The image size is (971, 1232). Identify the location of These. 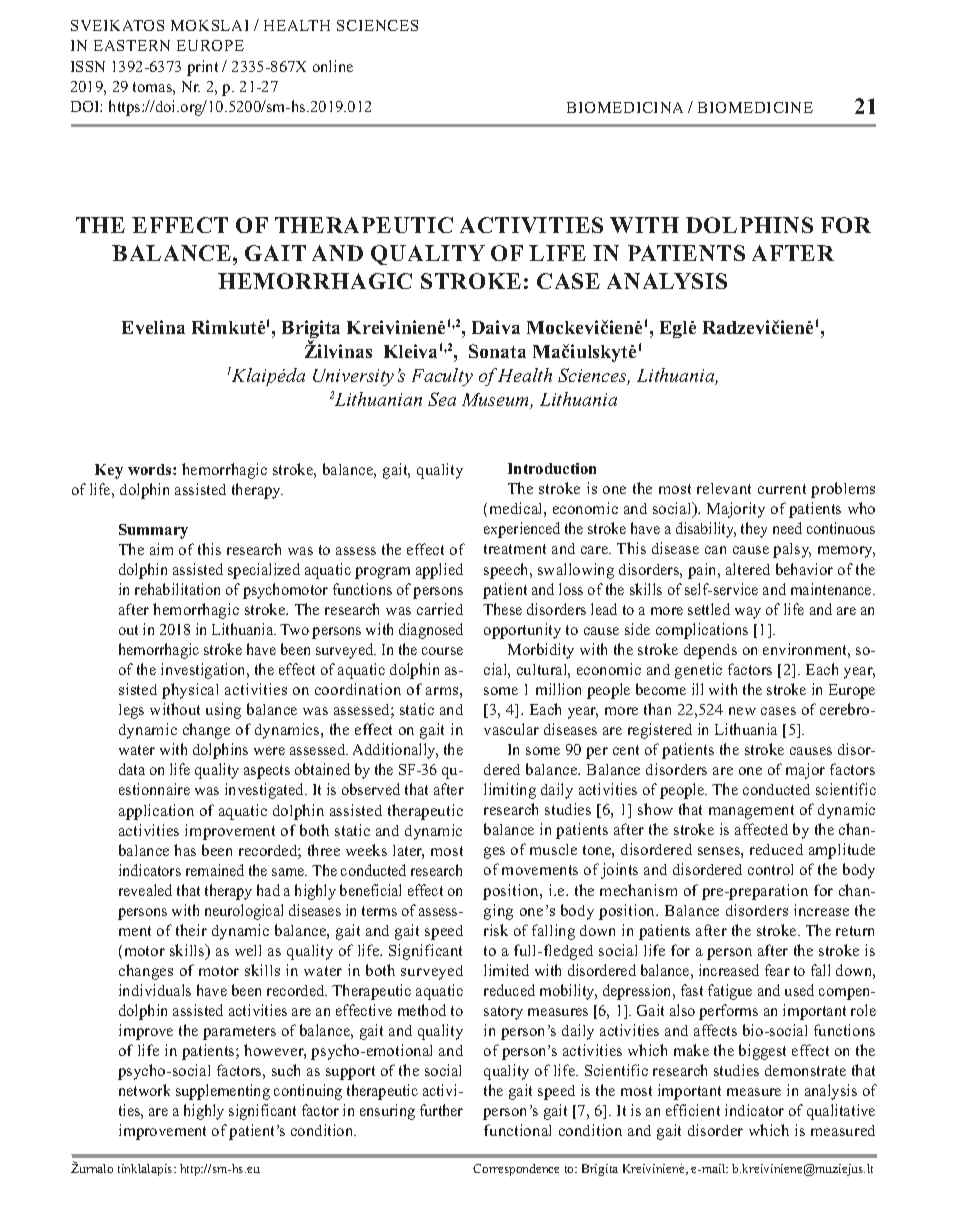
(502, 609).
